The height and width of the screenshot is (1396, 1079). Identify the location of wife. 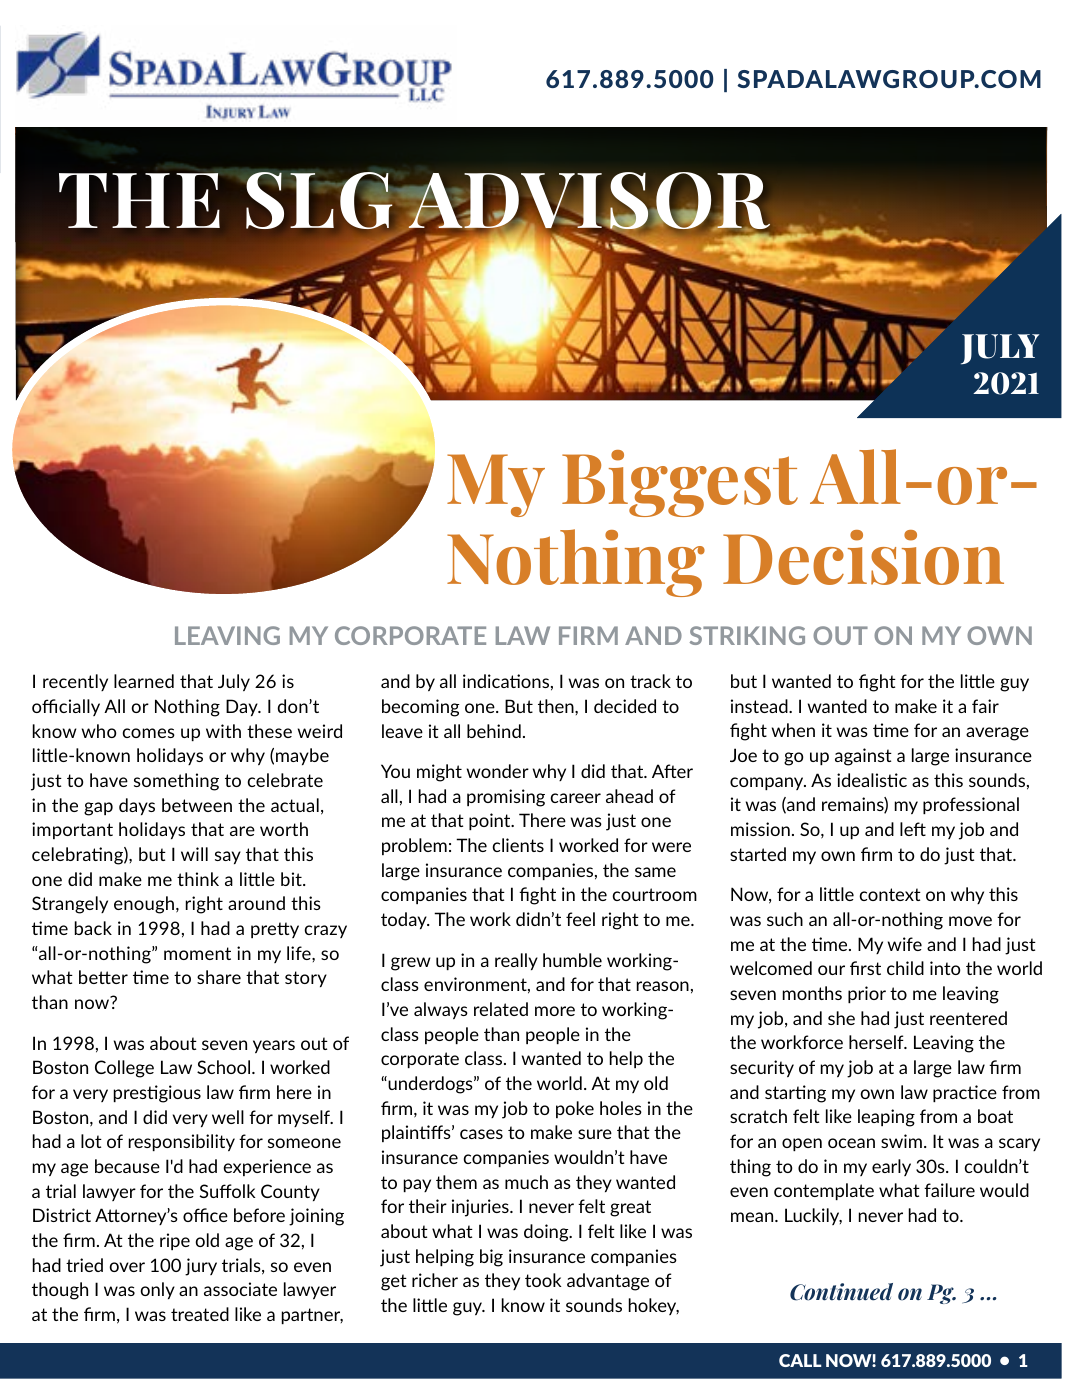
(905, 944).
